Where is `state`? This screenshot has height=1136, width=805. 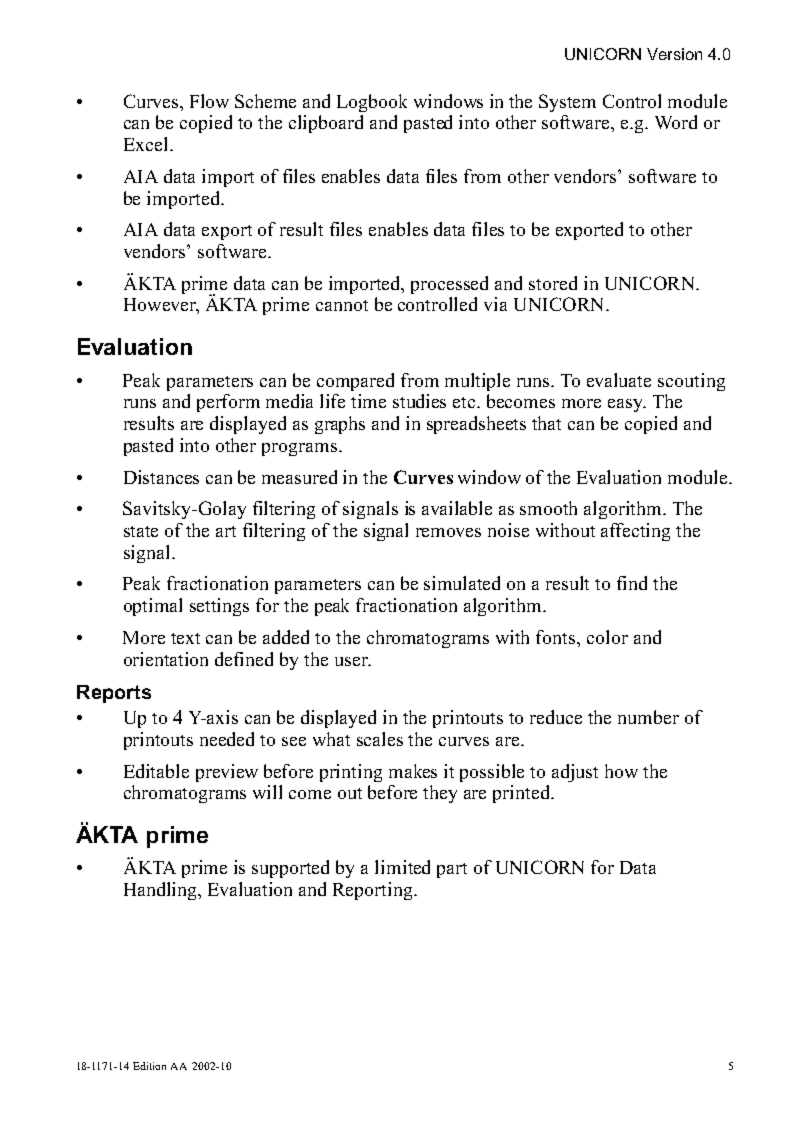 state is located at coordinates (141, 531).
